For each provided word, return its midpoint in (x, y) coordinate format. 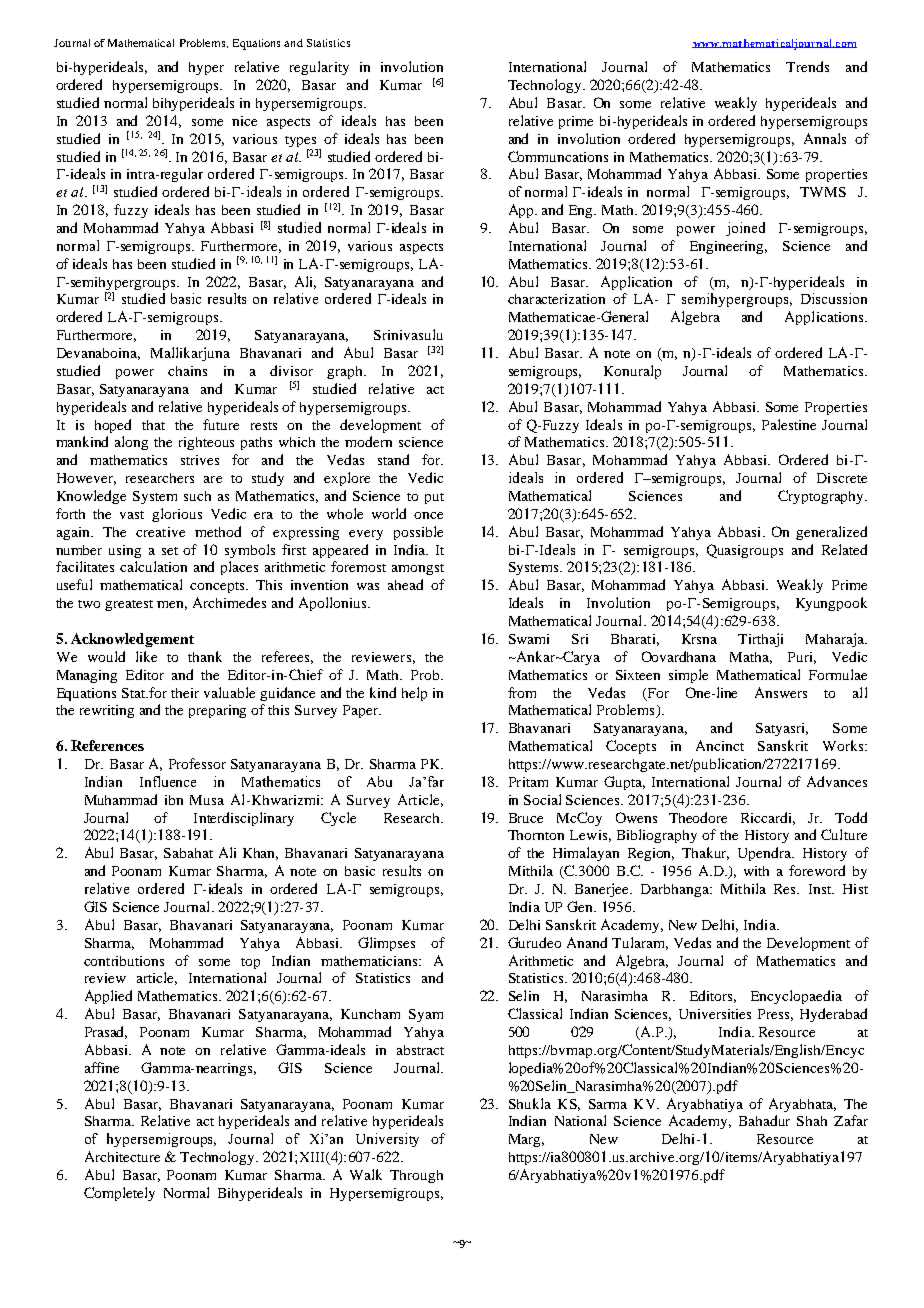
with (756, 871)
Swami (529, 639)
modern (368, 441)
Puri (802, 658)
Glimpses (386, 944)
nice (244, 121)
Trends (807, 66)
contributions (124, 961)
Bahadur (764, 1120)
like (146, 656)
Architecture (122, 1156)
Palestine (789, 424)
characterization (556, 299)
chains (187, 371)
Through (416, 1176)
